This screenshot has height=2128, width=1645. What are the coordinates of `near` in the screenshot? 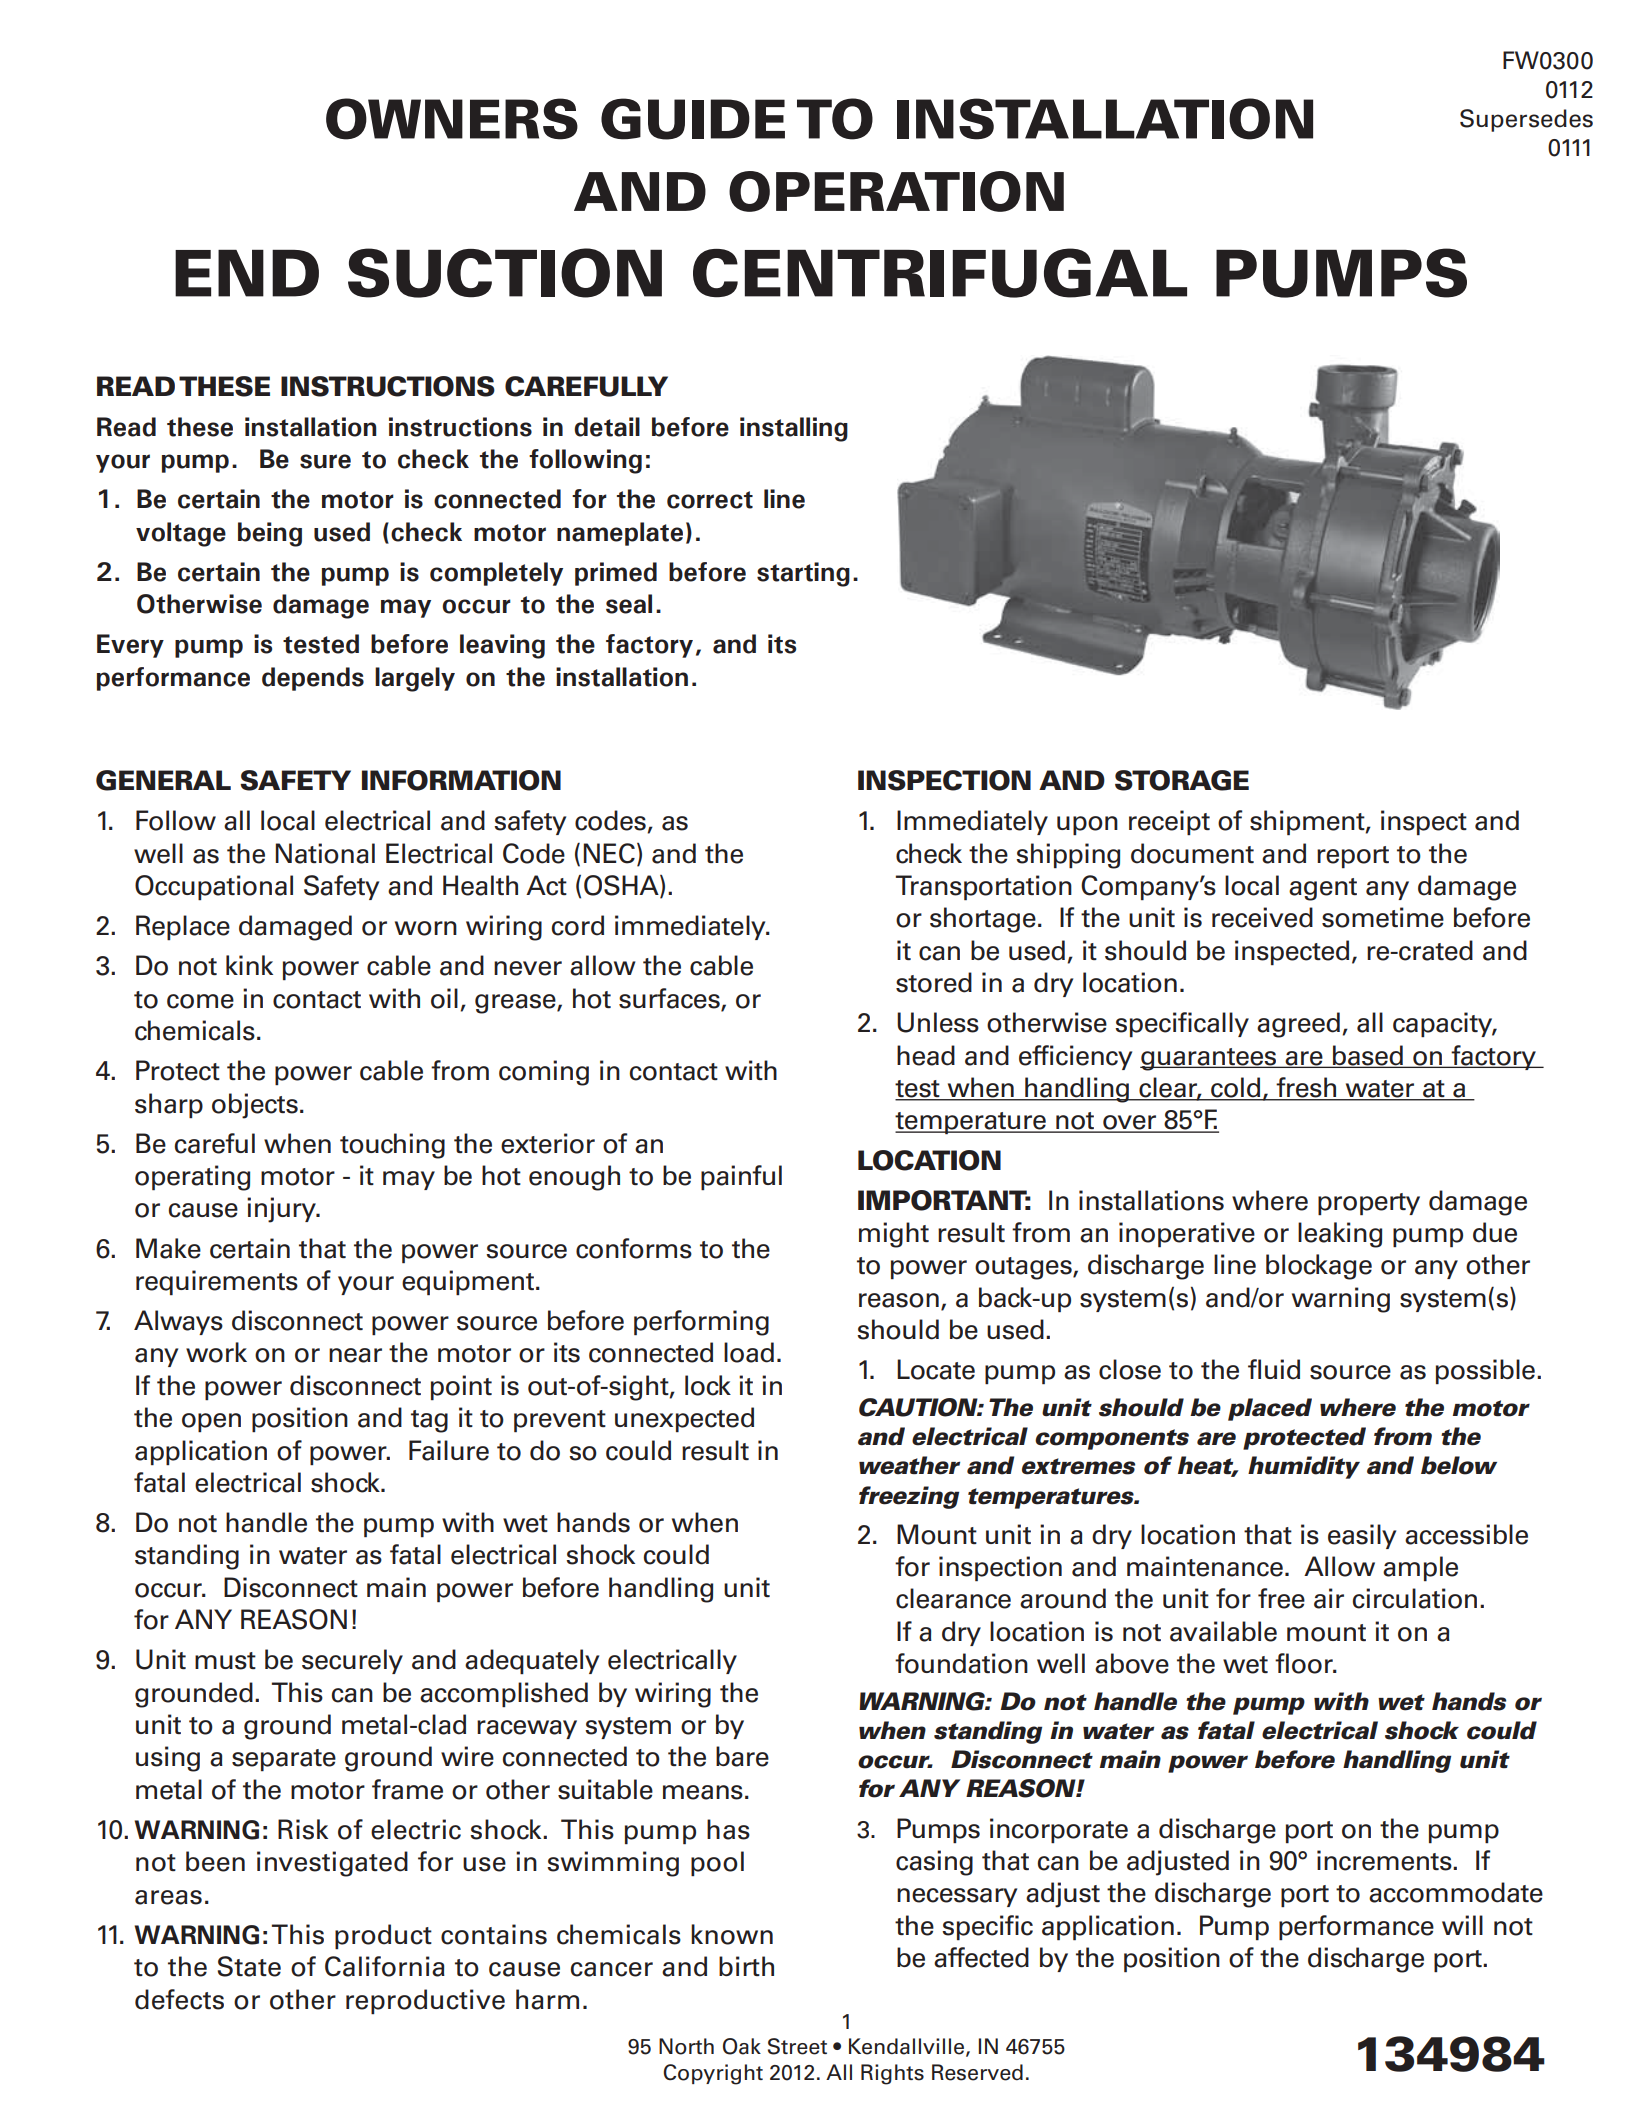 It's located at (355, 1355).
